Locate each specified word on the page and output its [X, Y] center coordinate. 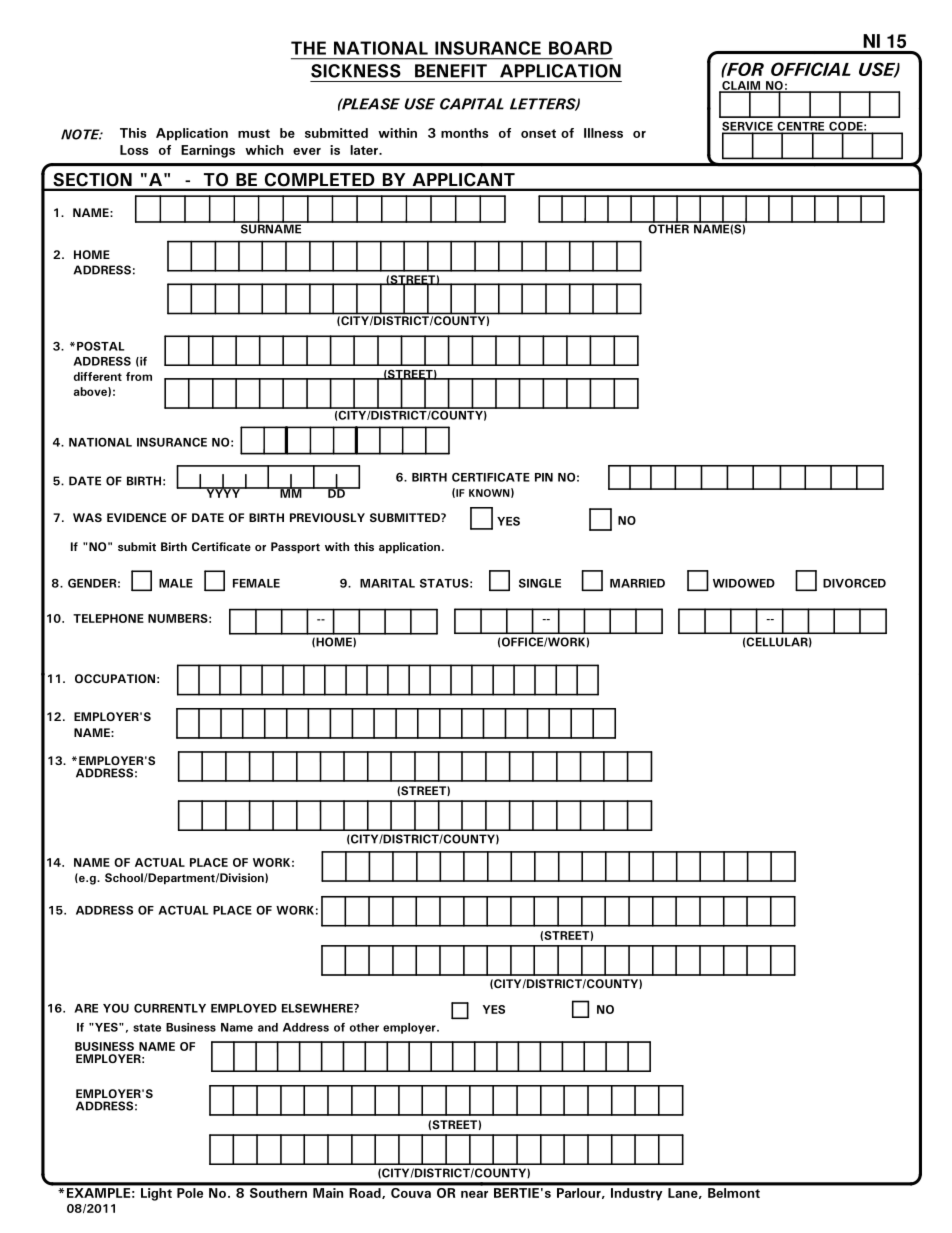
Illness [603, 133]
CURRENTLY [170, 1008]
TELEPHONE [108, 618]
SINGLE [540, 583]
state [147, 1028]
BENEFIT [451, 71]
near [474, 1194]
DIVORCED [854, 583]
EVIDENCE [136, 517]
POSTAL [101, 346]
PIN [544, 477]
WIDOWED [744, 583]
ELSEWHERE [318, 1008]
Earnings [208, 151]
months [464, 133]
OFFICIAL [811, 69]
